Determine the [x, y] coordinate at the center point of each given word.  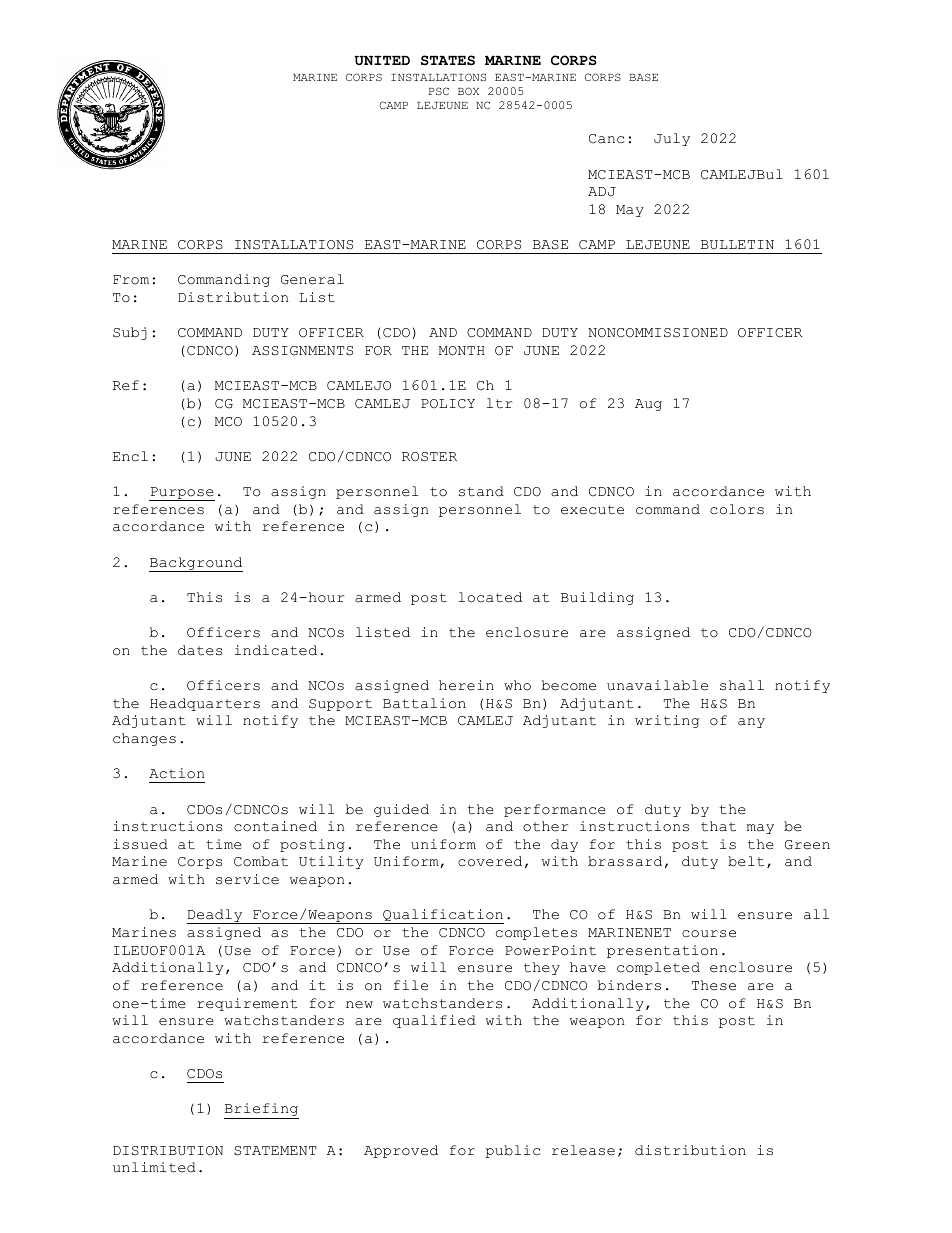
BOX [468, 91]
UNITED [382, 60]
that [718, 826]
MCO [228, 422]
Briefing [261, 1111]
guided [401, 810]
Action [176, 773]
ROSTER [429, 457]
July [672, 139]
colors [737, 509]
